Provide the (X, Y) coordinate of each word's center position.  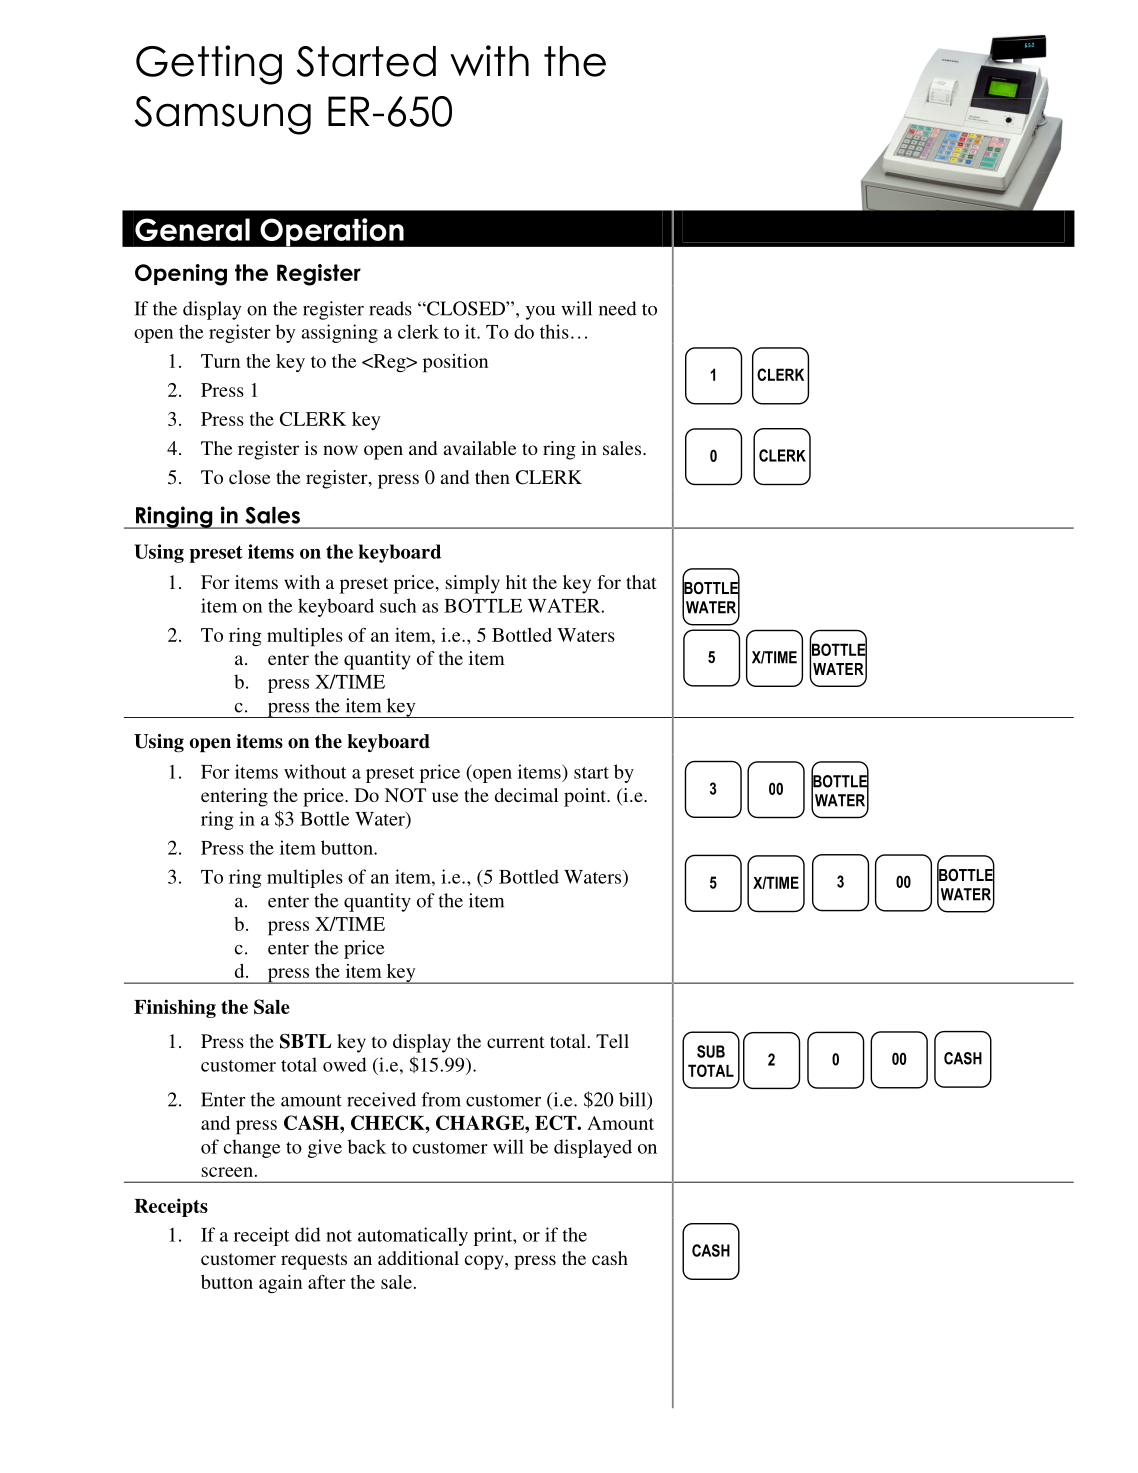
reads (390, 308)
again (280, 1284)
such (398, 605)
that (641, 582)
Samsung (222, 115)
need (618, 308)
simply (473, 584)
